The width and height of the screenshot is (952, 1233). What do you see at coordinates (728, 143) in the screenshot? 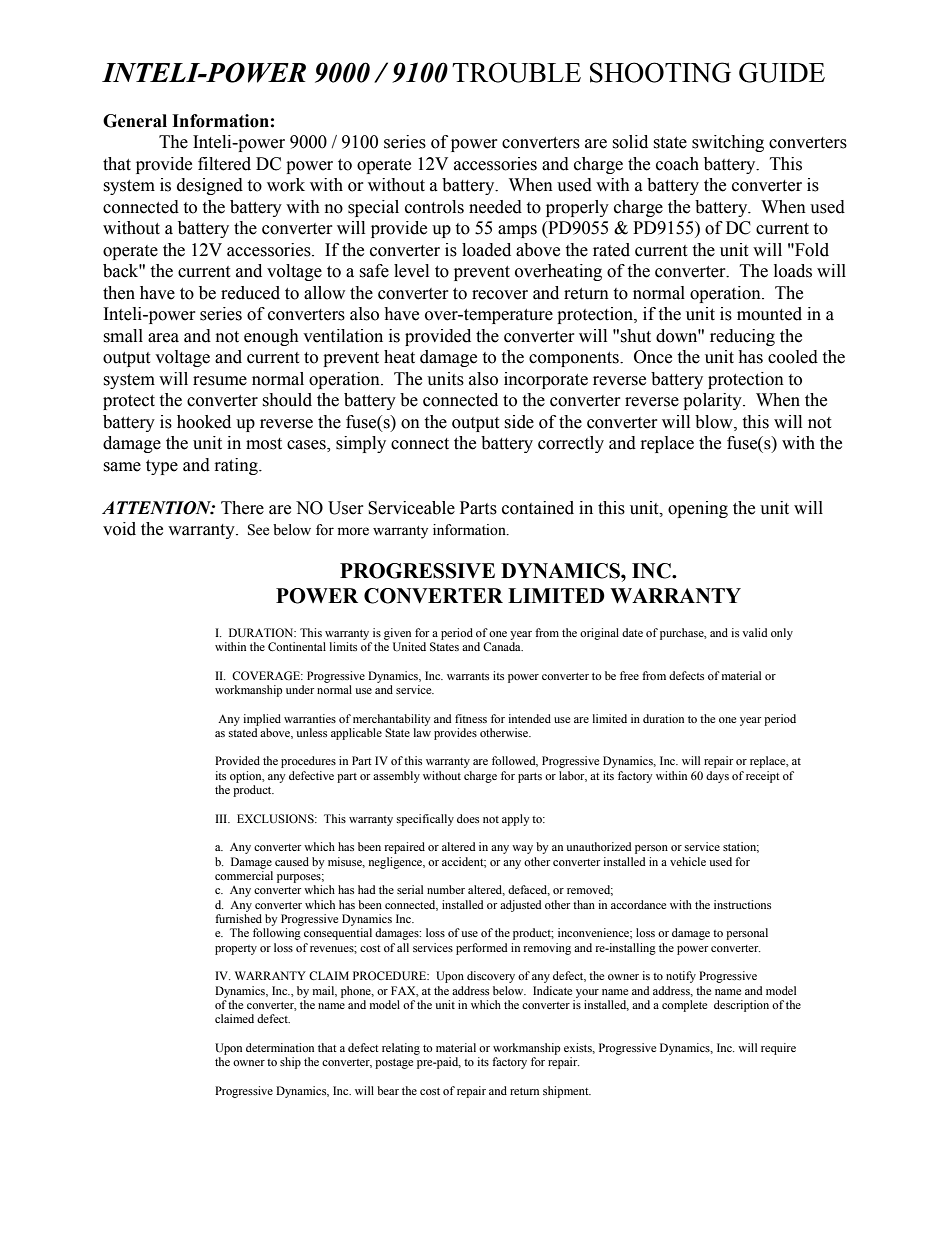
I see `switching` at bounding box center [728, 143].
